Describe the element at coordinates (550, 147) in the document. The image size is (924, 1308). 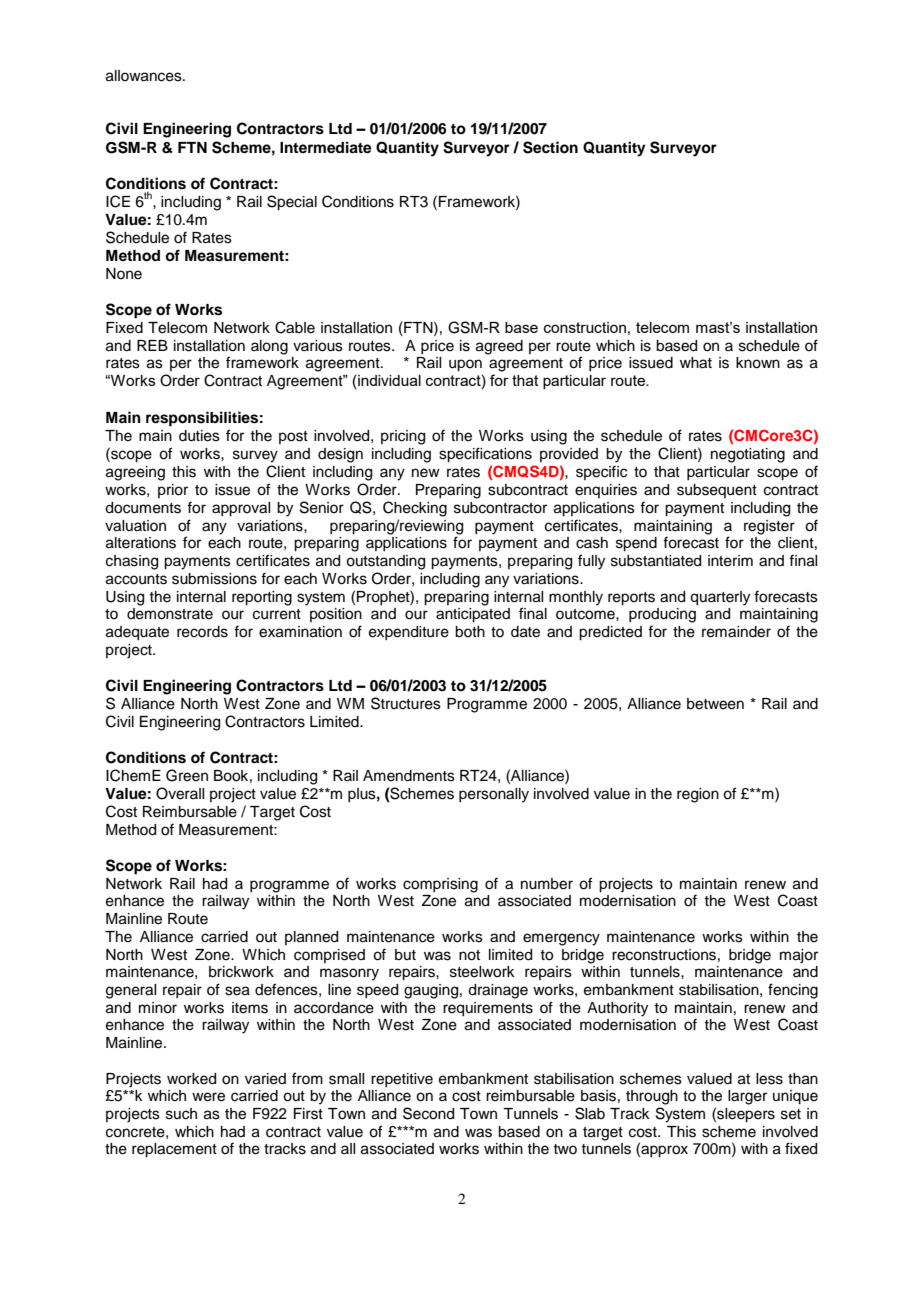
I see `Section` at that location.
